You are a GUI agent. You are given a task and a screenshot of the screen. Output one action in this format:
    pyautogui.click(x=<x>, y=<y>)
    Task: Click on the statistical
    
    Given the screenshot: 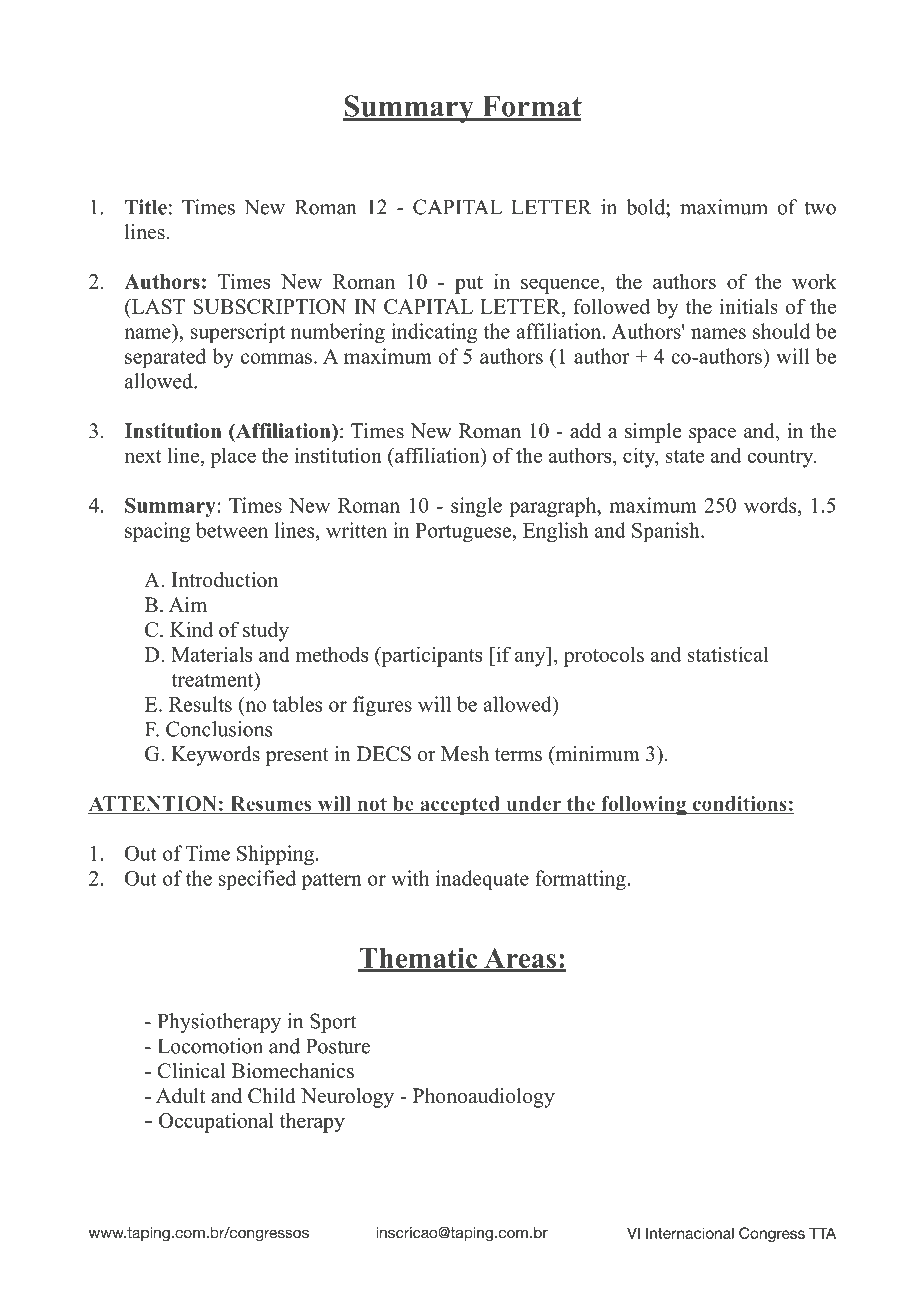 What is the action you would take?
    pyautogui.click(x=728, y=654)
